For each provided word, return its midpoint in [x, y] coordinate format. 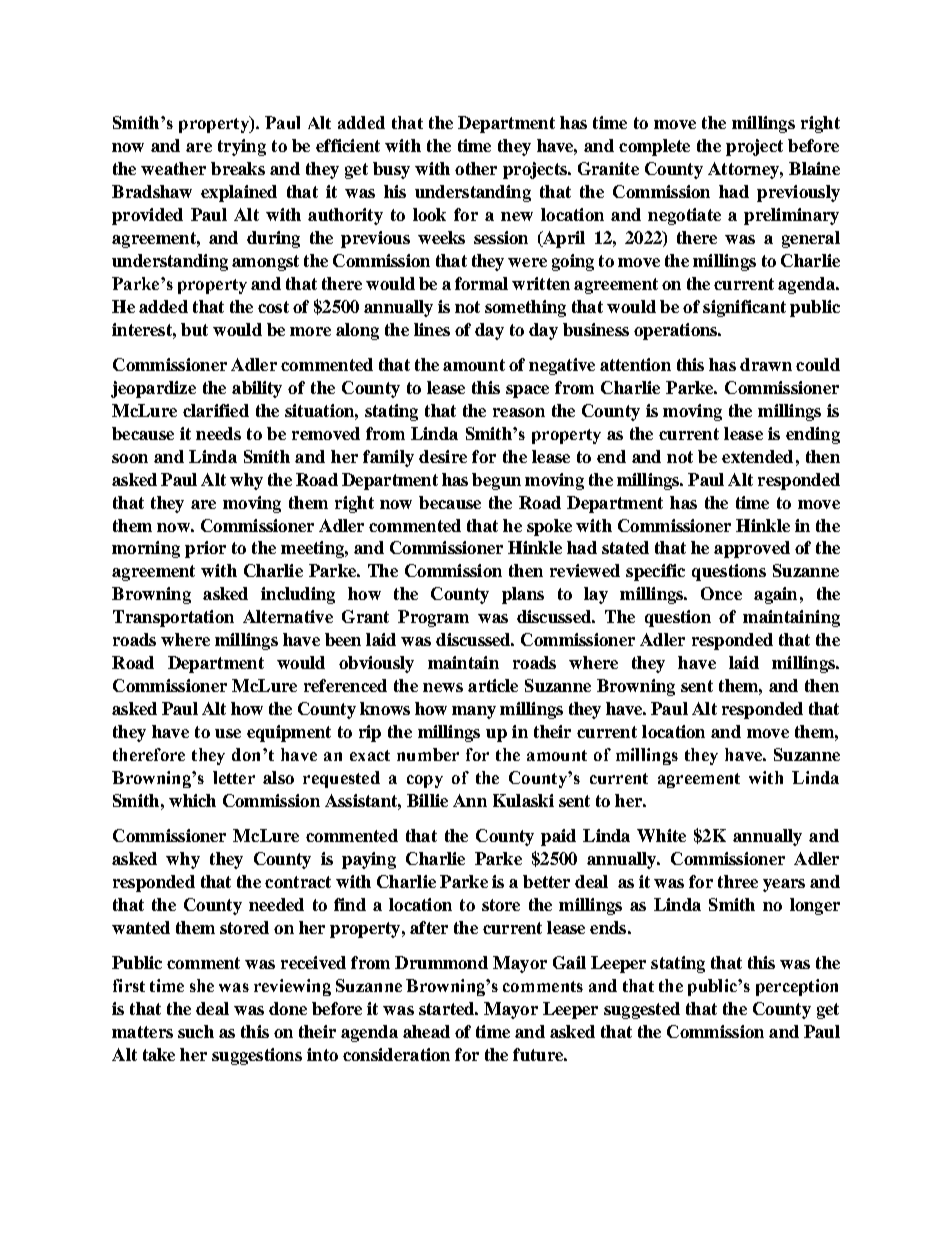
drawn [766, 364]
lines [432, 329]
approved [752, 549]
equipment [289, 733]
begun [496, 481]
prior [205, 549]
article [493, 685]
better [546, 881]
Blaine [814, 168]
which [192, 800]
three [738, 881]
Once [721, 593]
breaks [238, 168]
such [196, 1031]
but [194, 329]
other [476, 168]
